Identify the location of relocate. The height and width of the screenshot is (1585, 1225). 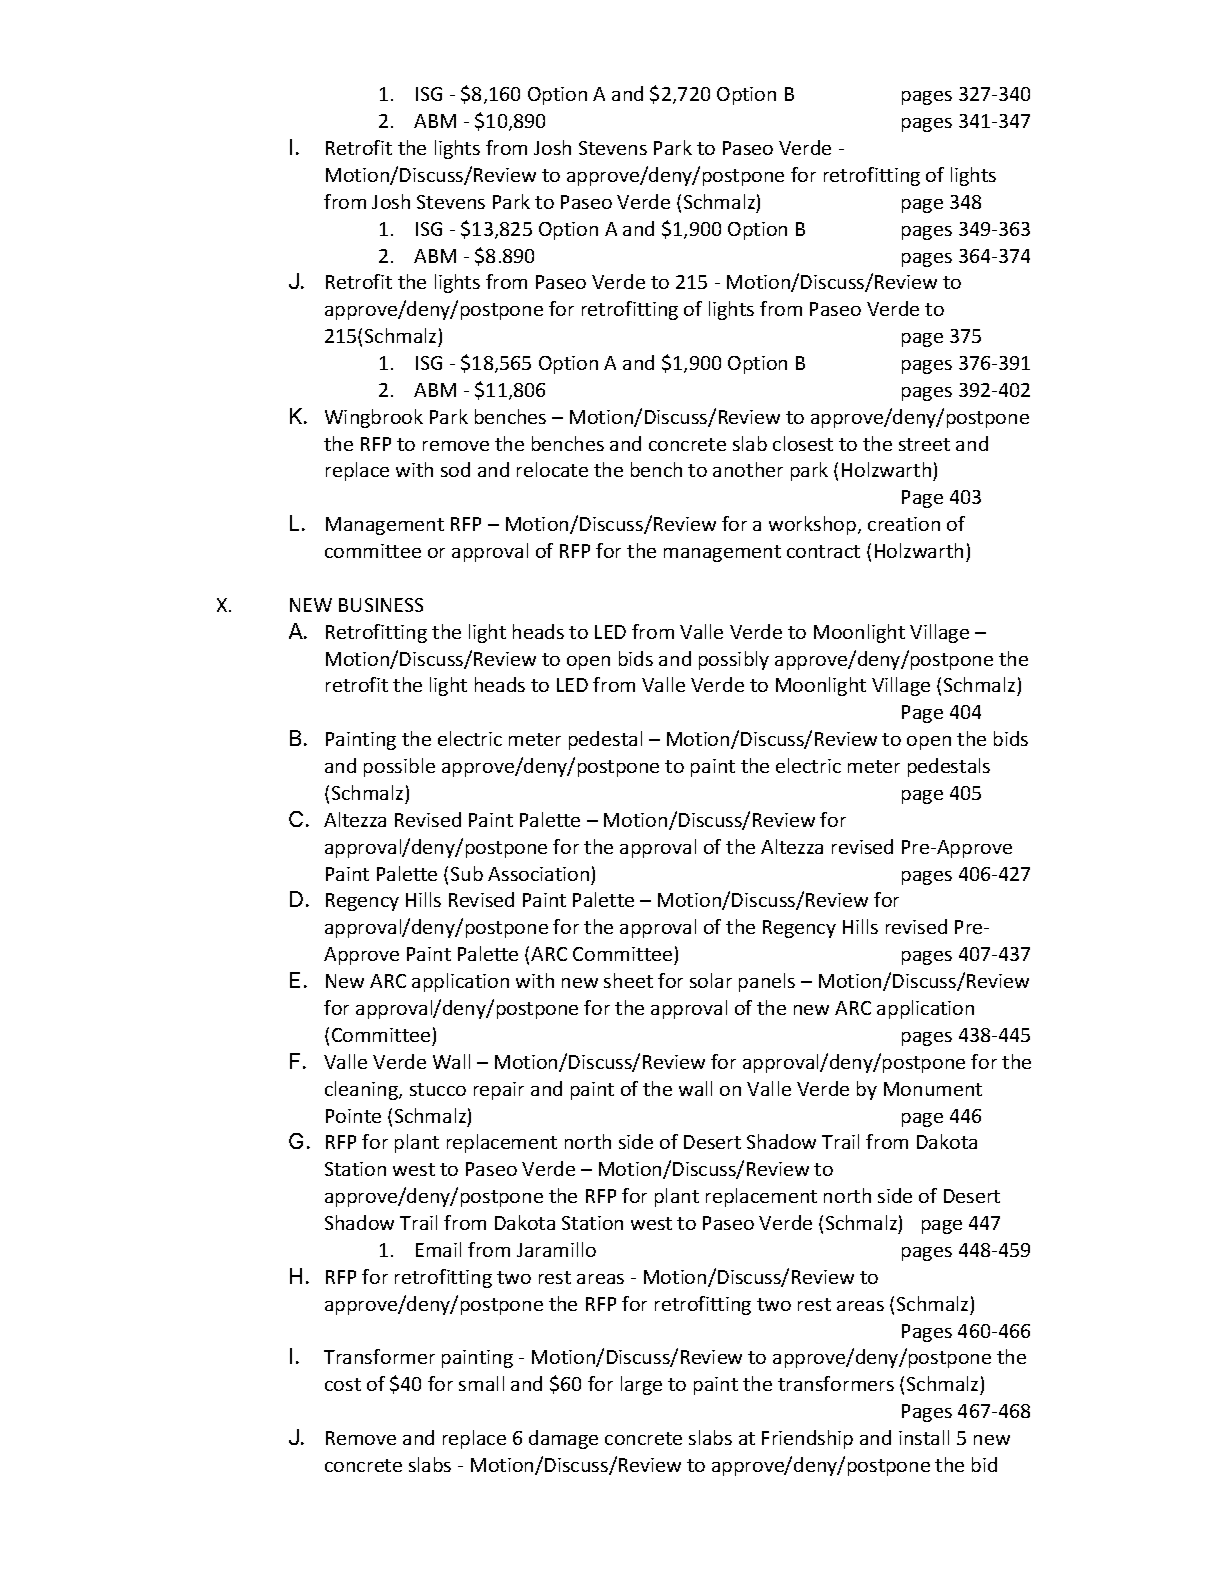
(552, 469).
